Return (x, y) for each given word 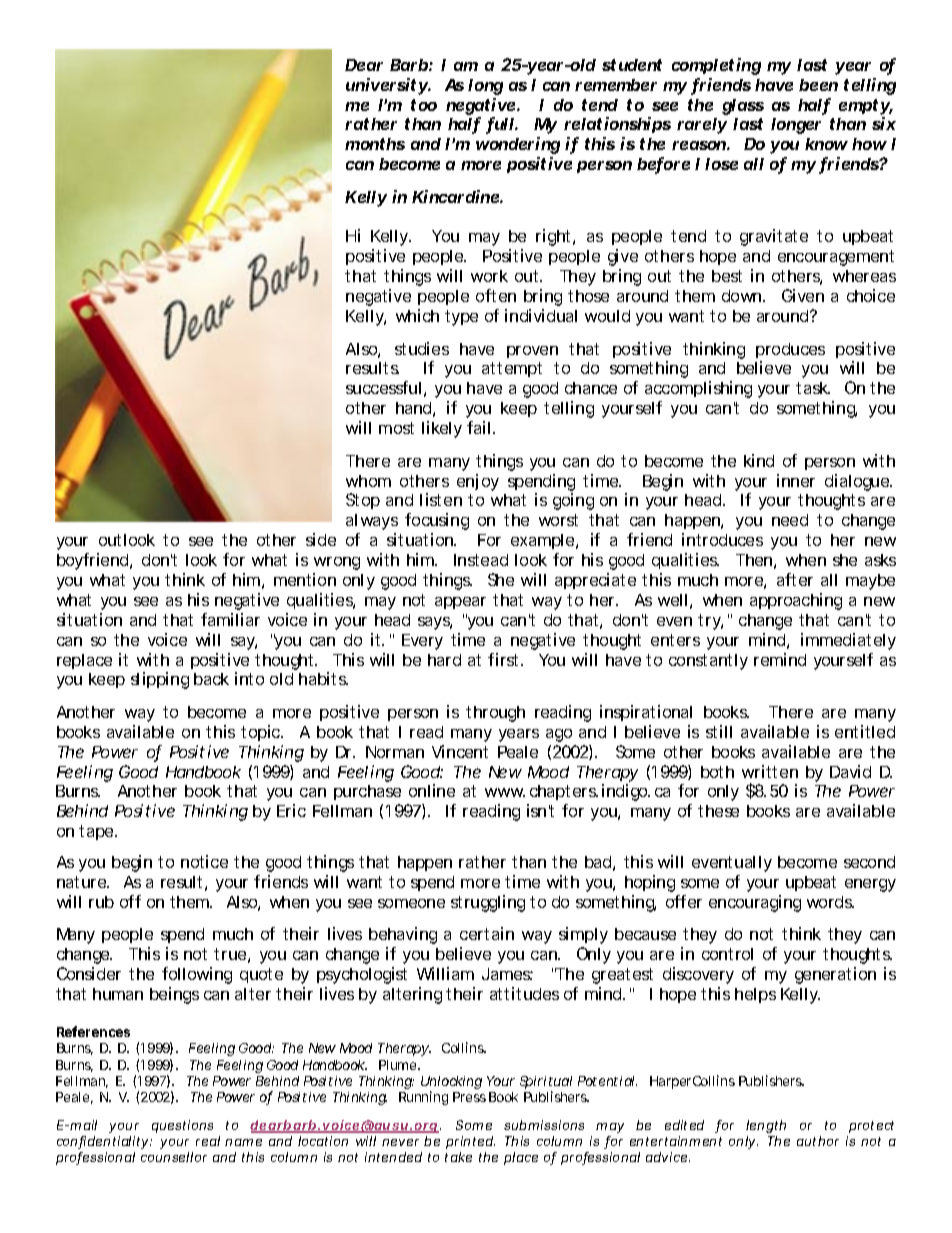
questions (182, 1126)
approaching (796, 601)
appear (460, 603)
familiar (230, 619)
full (500, 125)
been (818, 85)
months (375, 144)
